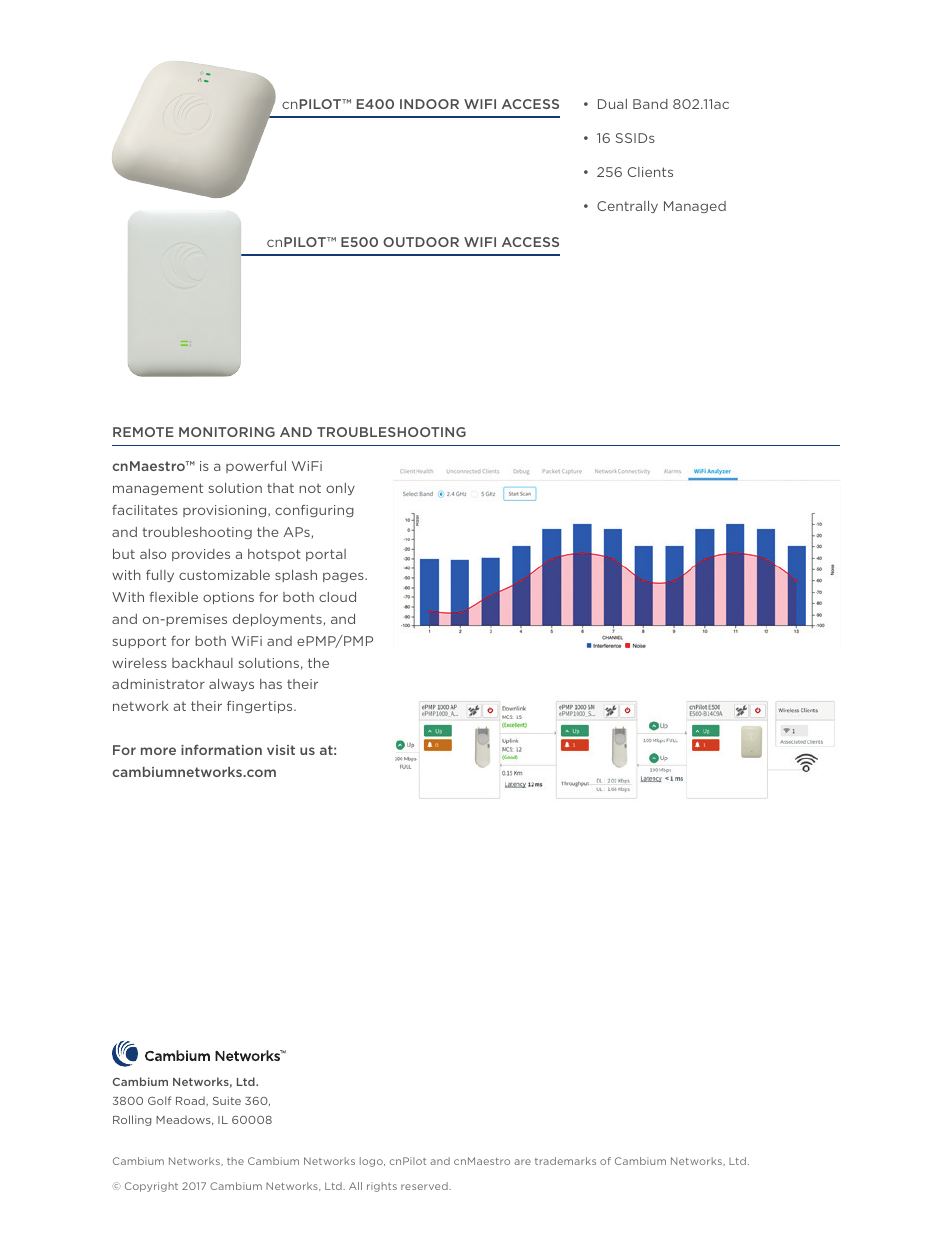 The width and height of the document is (952, 1233). I want to click on backhaul, so click(202, 663).
